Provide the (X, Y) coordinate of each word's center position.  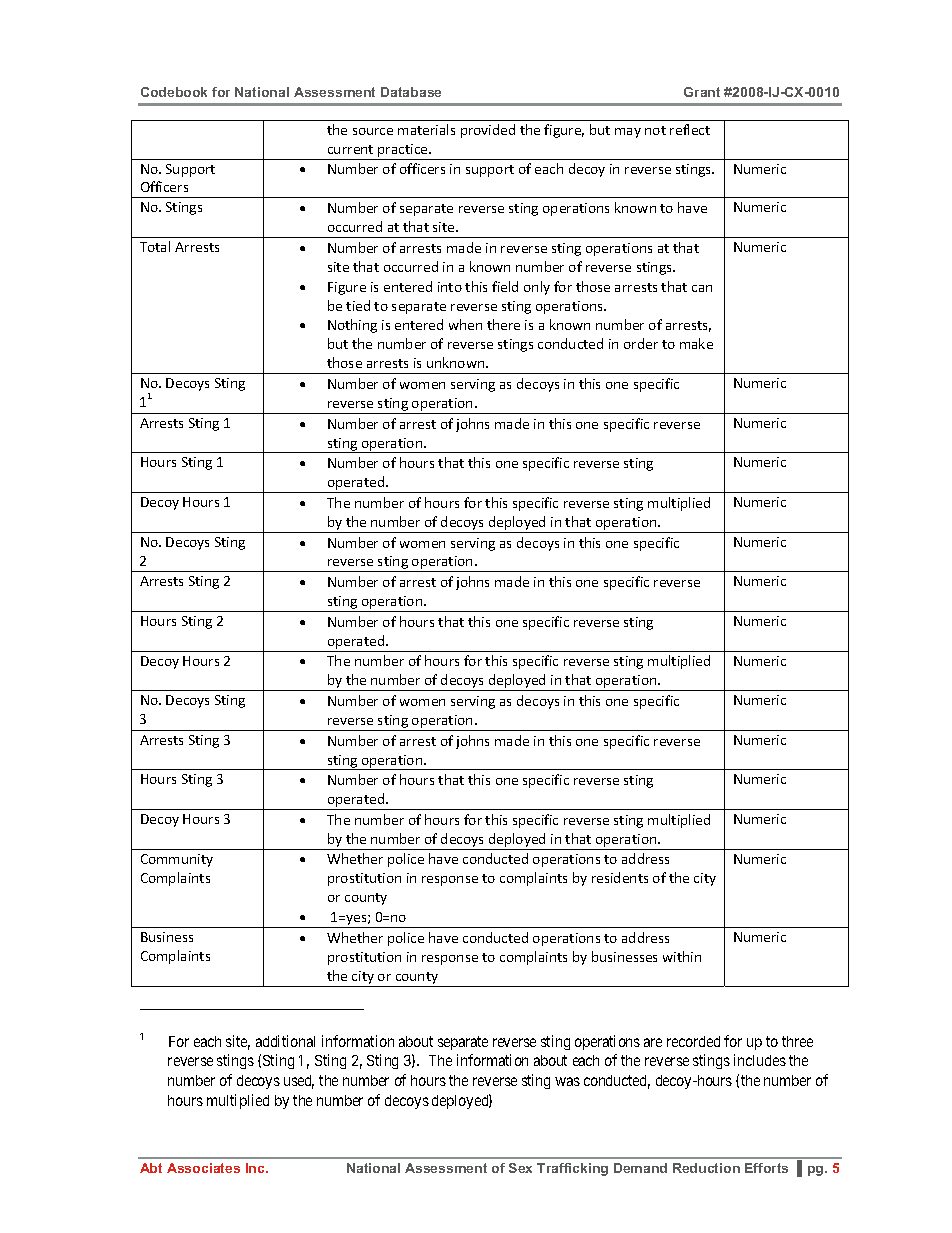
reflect (690, 129)
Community (177, 860)
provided (488, 131)
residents (620, 877)
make (696, 343)
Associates (203, 1168)
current (350, 149)
